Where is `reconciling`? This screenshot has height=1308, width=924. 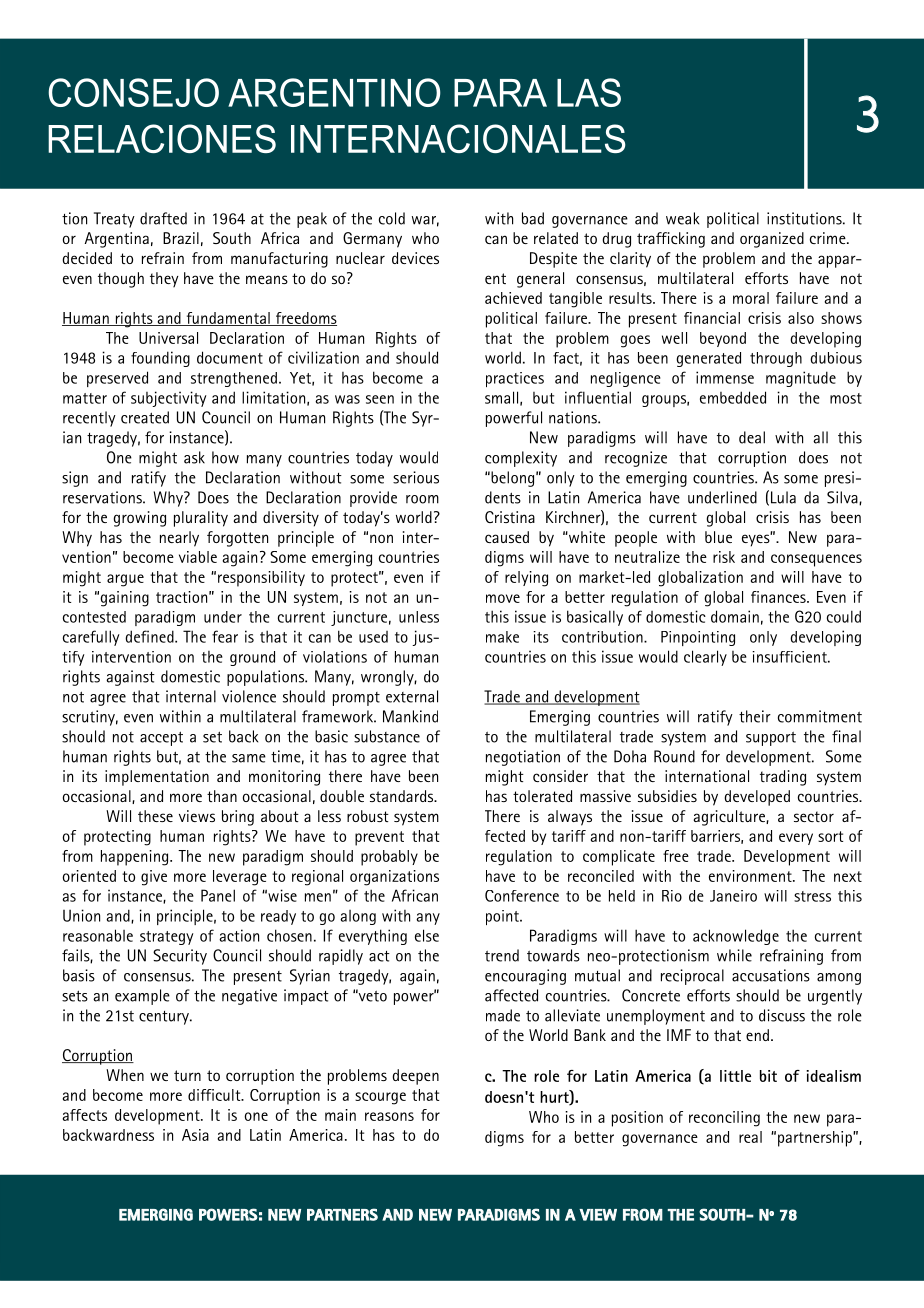 reconciling is located at coordinates (724, 1119).
